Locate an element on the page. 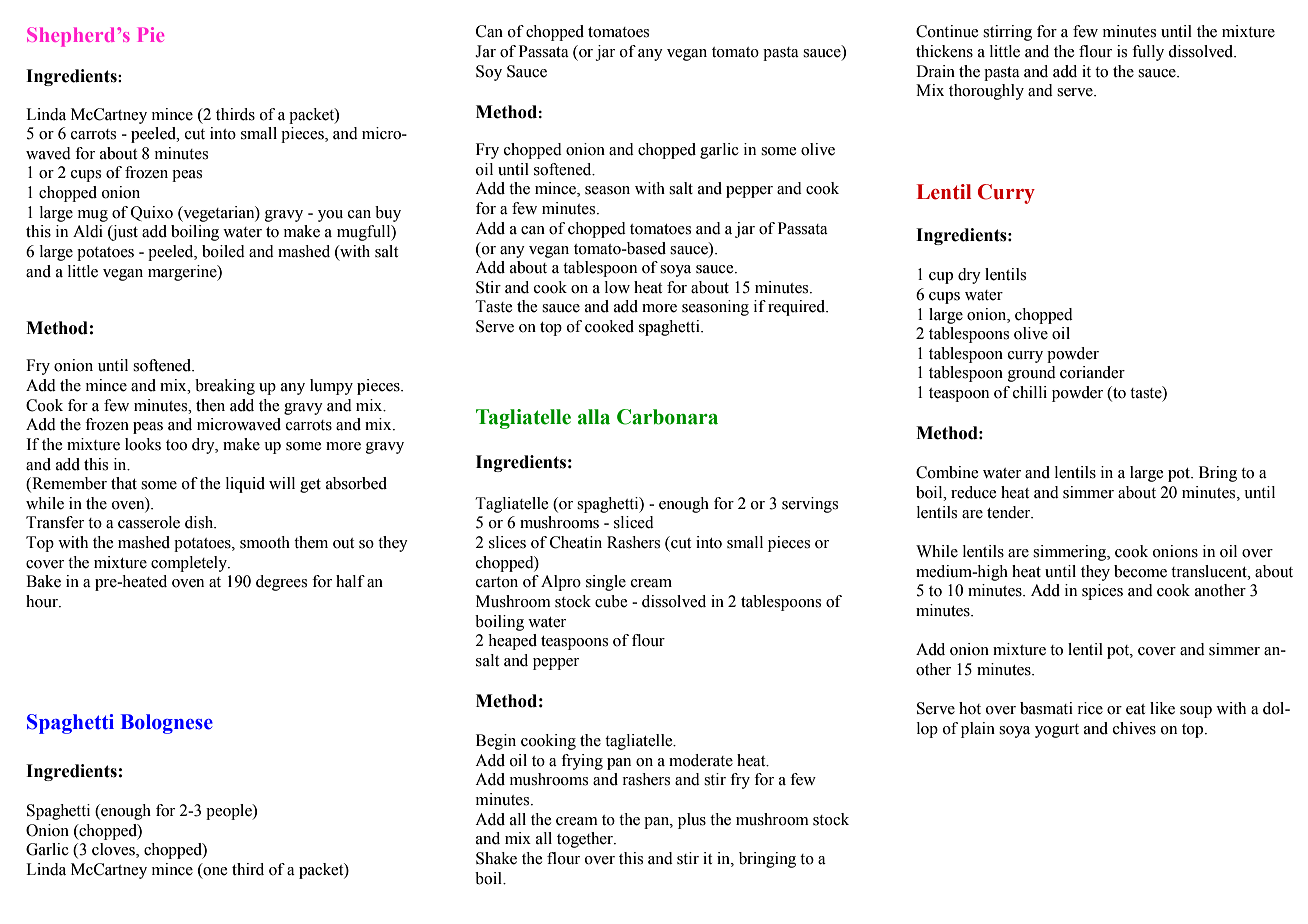 This image has height=924, width=1308. Bolognese is located at coordinates (167, 724).
